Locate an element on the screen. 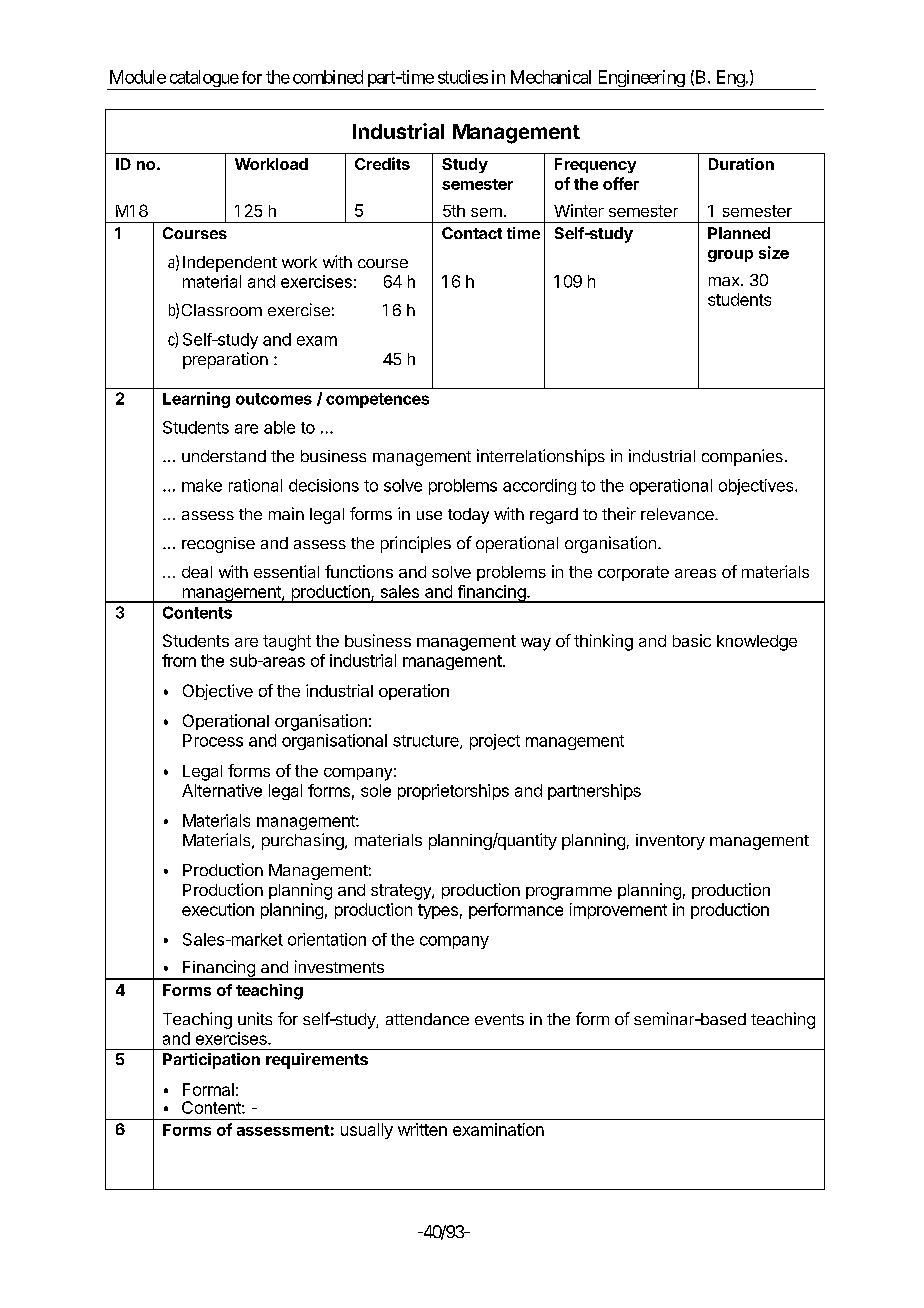  preparation is located at coordinates (225, 360).
